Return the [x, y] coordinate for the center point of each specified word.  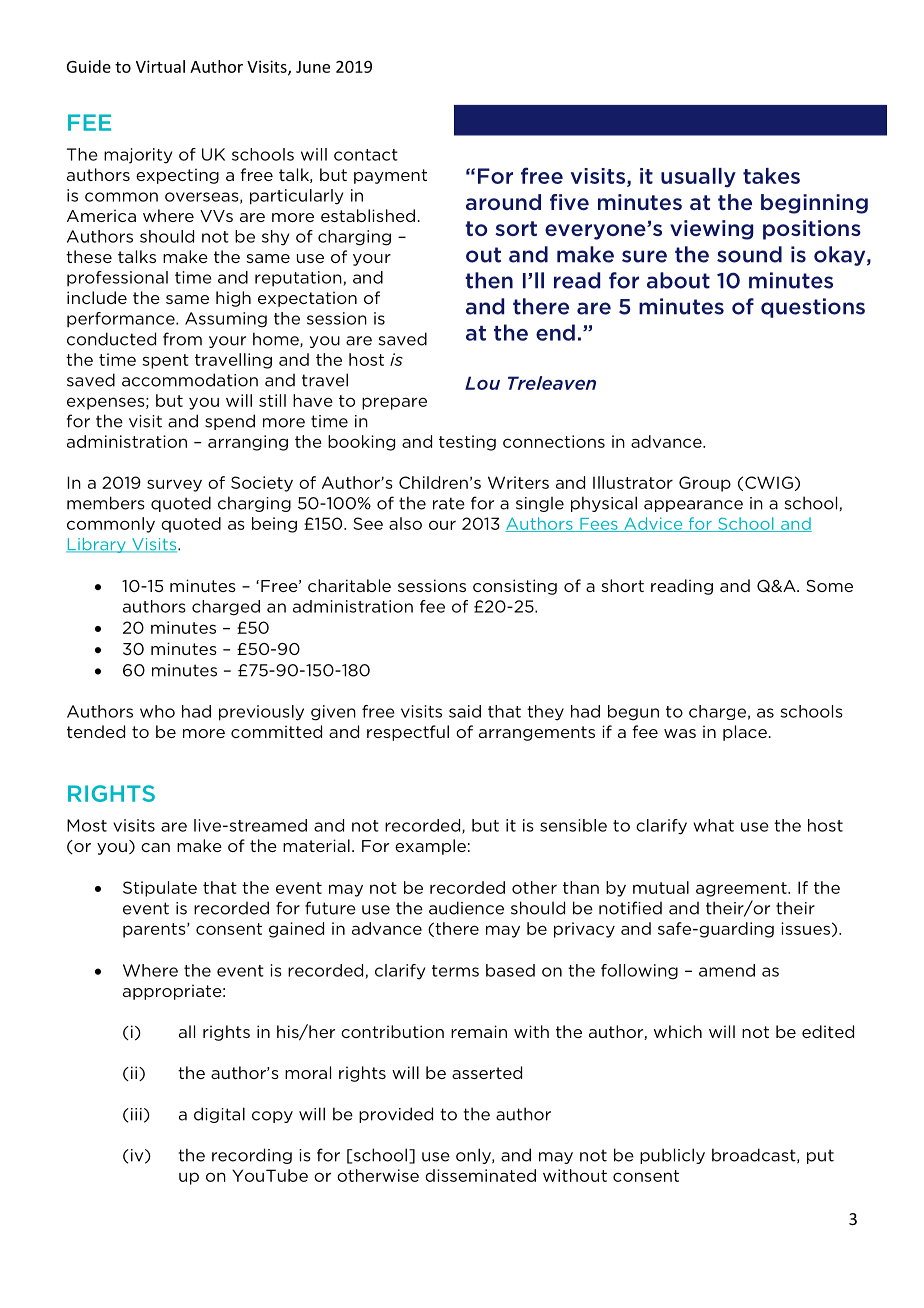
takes [771, 176]
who [157, 711]
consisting [515, 587]
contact [366, 155]
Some [829, 586]
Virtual [160, 66]
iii [136, 1114]
